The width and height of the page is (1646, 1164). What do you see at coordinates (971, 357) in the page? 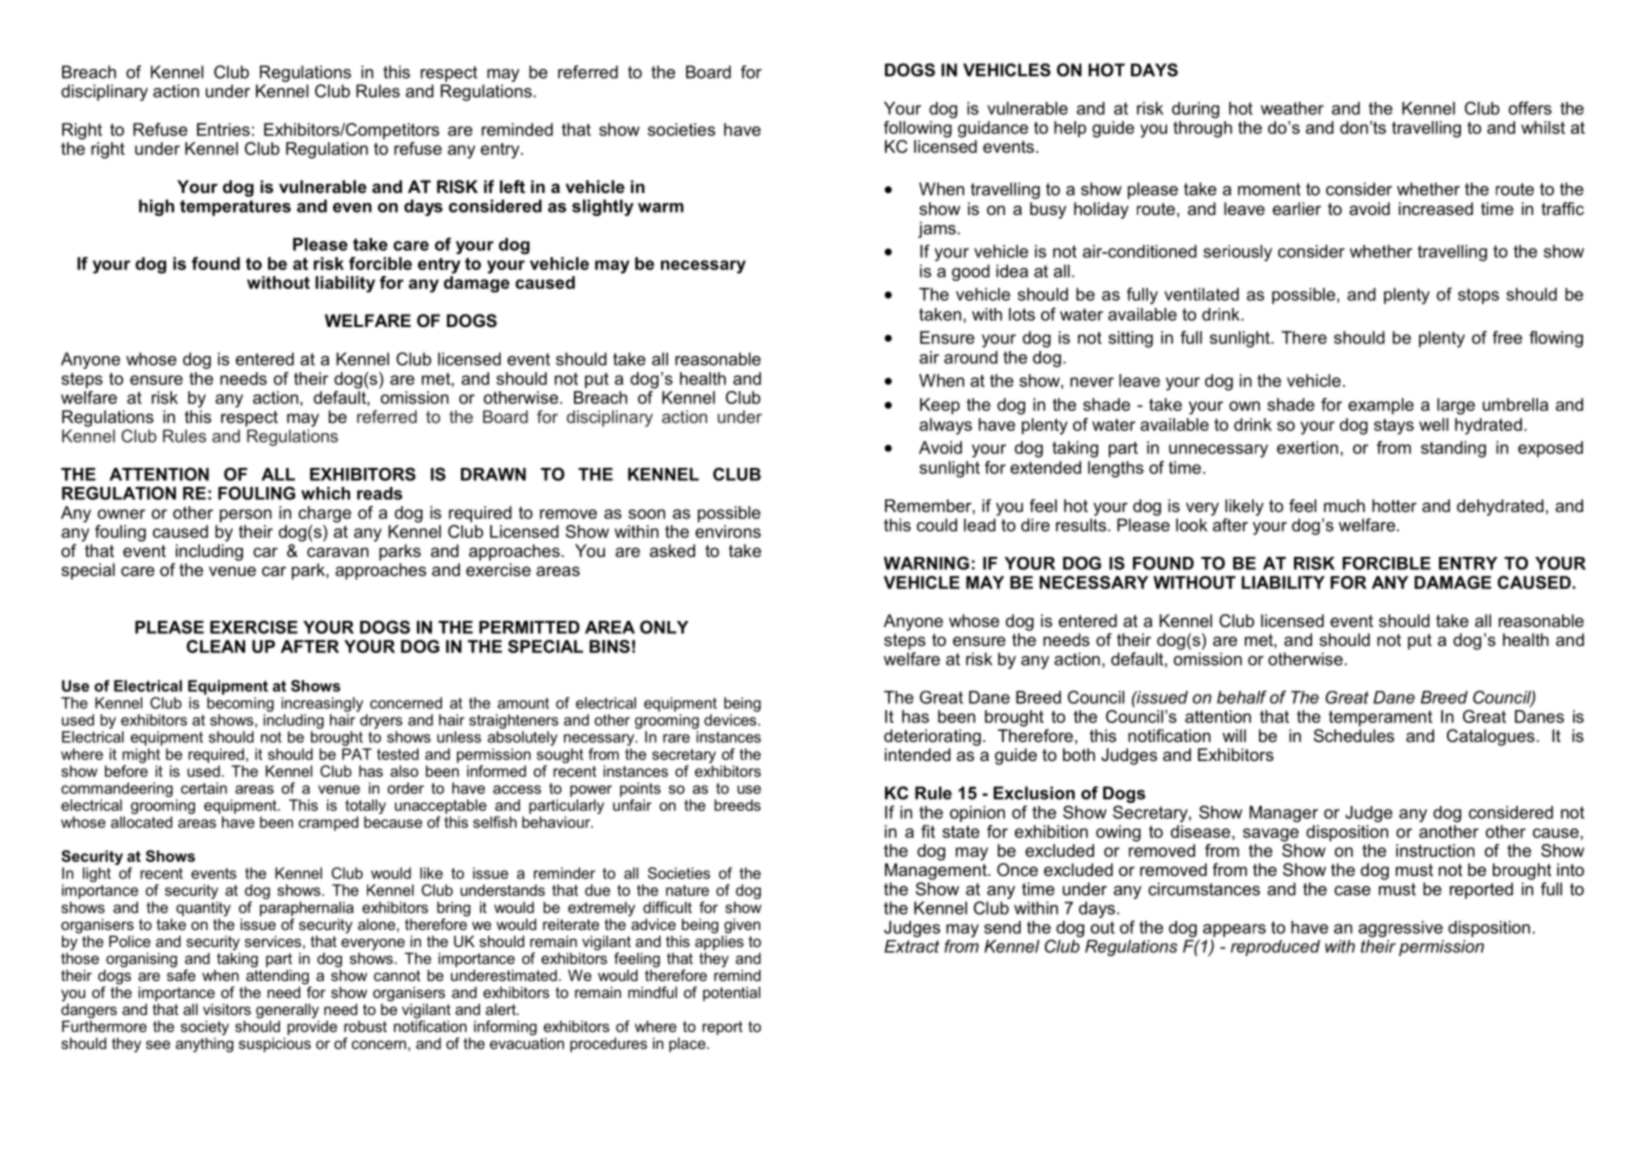
I see `around` at bounding box center [971, 357].
